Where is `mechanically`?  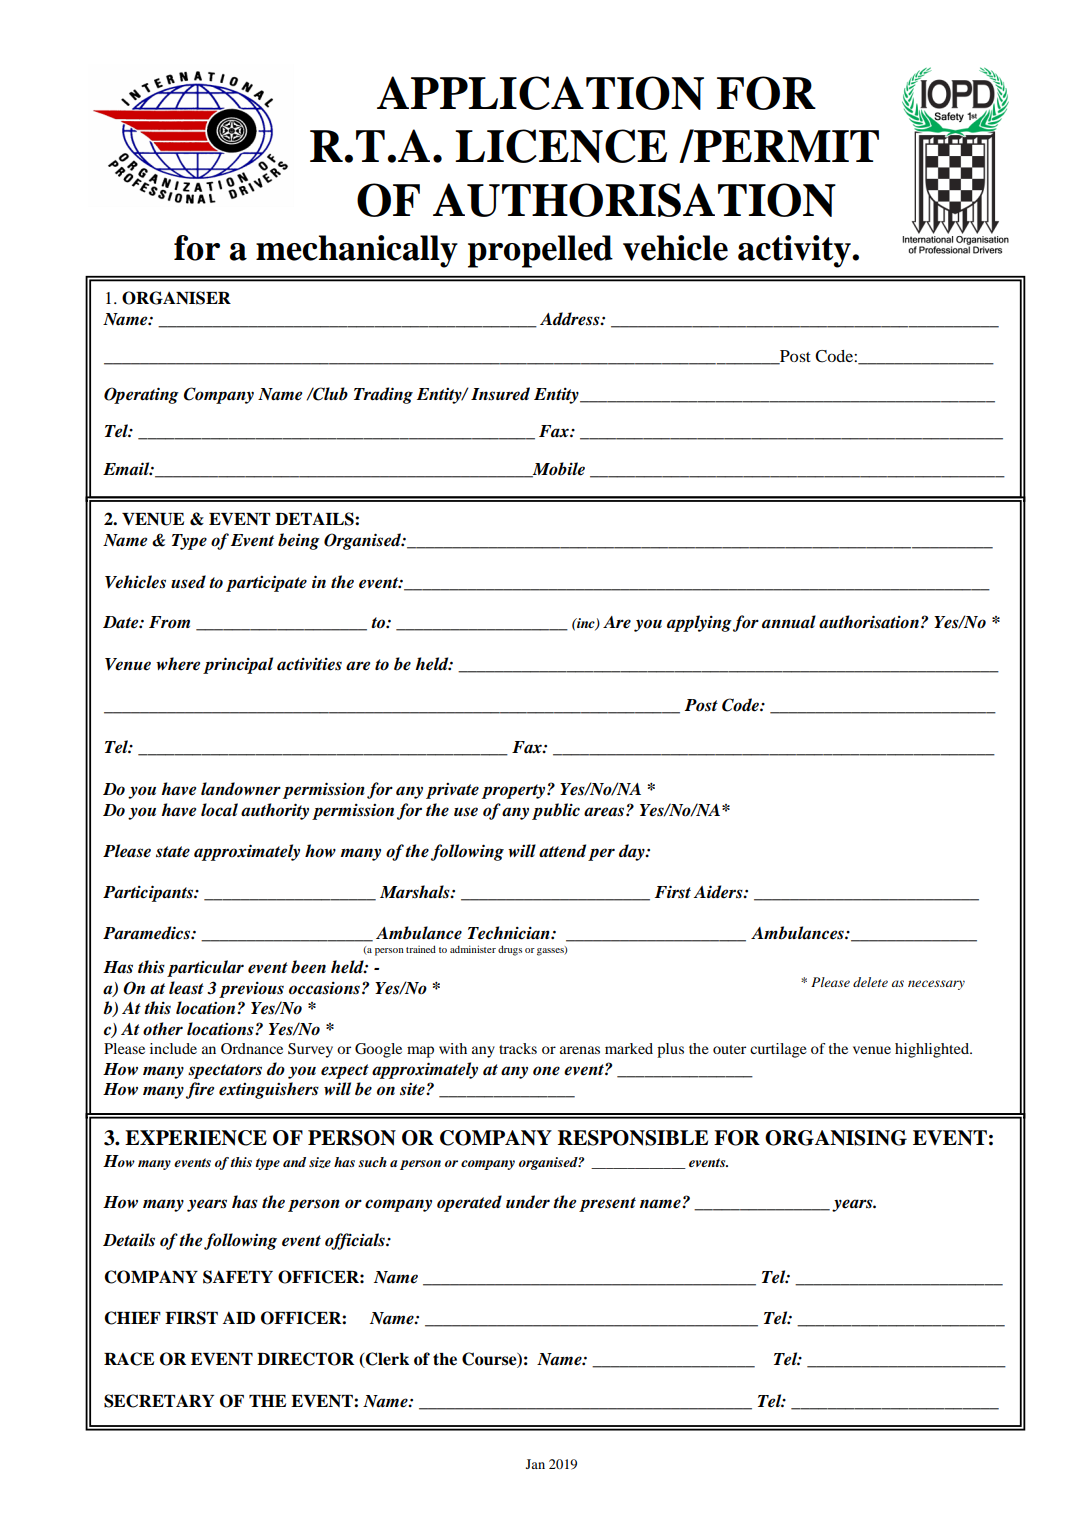
mechanically is located at coordinates (357, 251).
